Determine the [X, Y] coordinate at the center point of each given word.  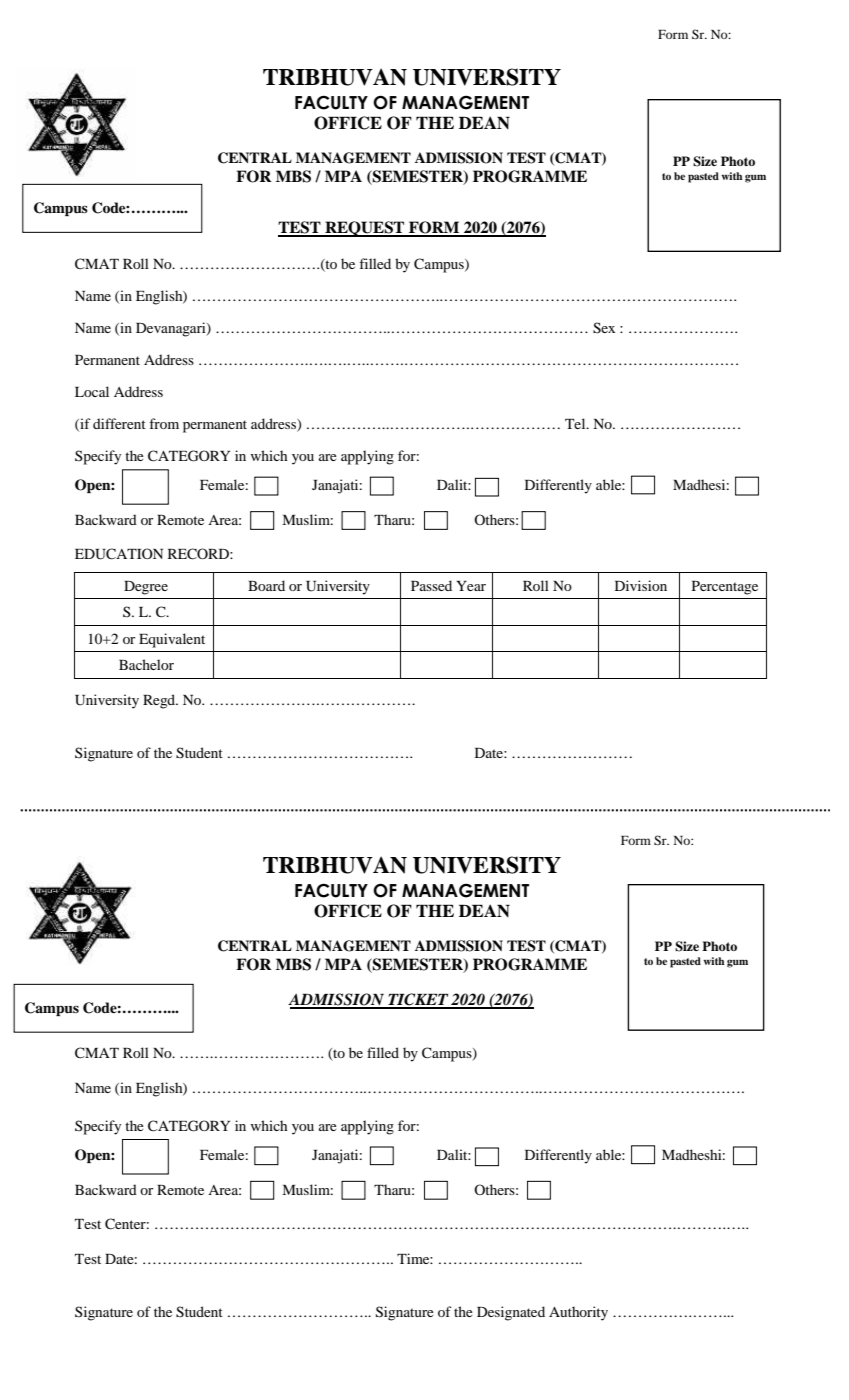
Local [92, 391]
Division [641, 585]
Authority [578, 1313]
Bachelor [146, 664]
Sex [604, 328]
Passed [431, 585]
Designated [511, 1313]
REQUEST [365, 229]
